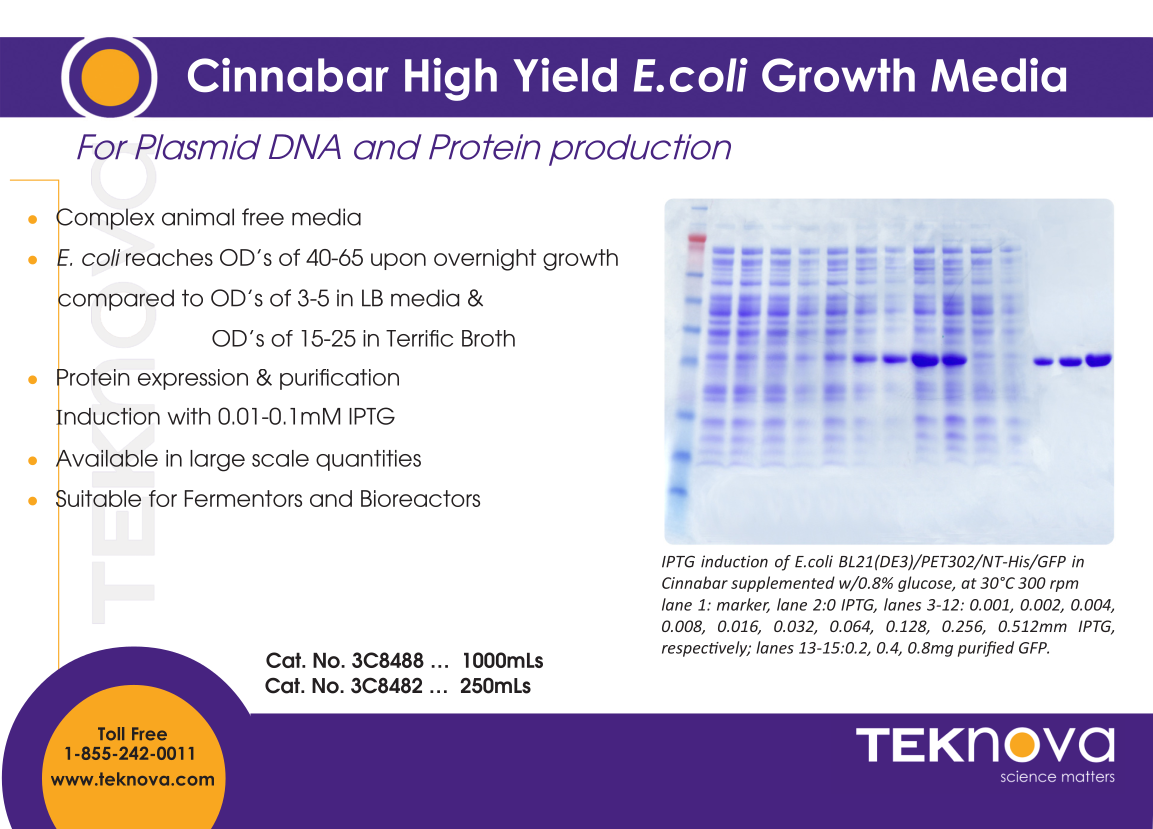  Describe the element at coordinates (1064, 586) in the image. I see `rpm` at that location.
